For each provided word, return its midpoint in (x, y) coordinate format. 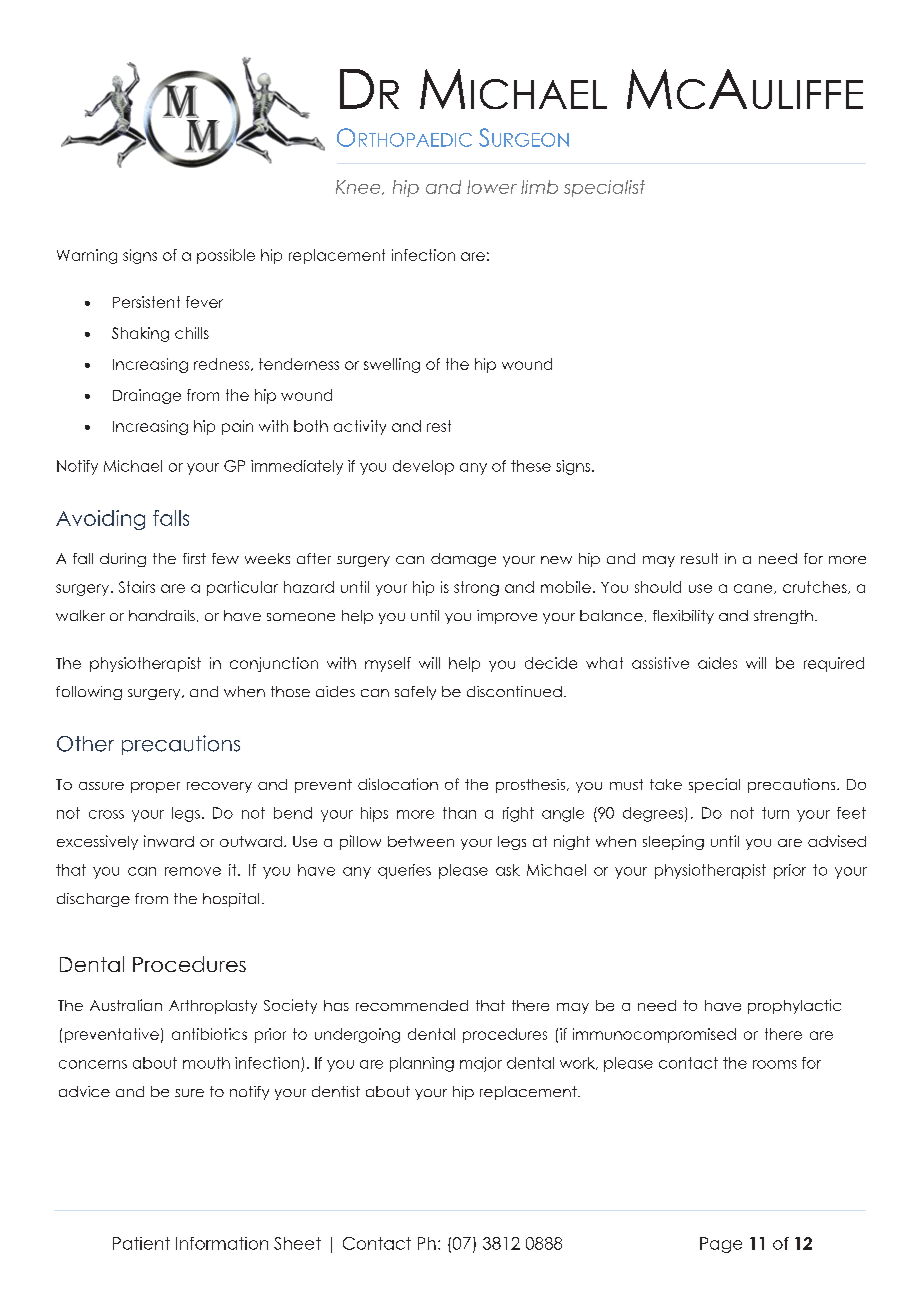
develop (423, 467)
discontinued (514, 691)
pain (237, 427)
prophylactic (794, 1006)
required (834, 664)
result (699, 558)
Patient (141, 1243)
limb (539, 187)
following (89, 693)
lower (492, 187)
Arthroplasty (213, 1007)
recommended (412, 1005)
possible (226, 256)
